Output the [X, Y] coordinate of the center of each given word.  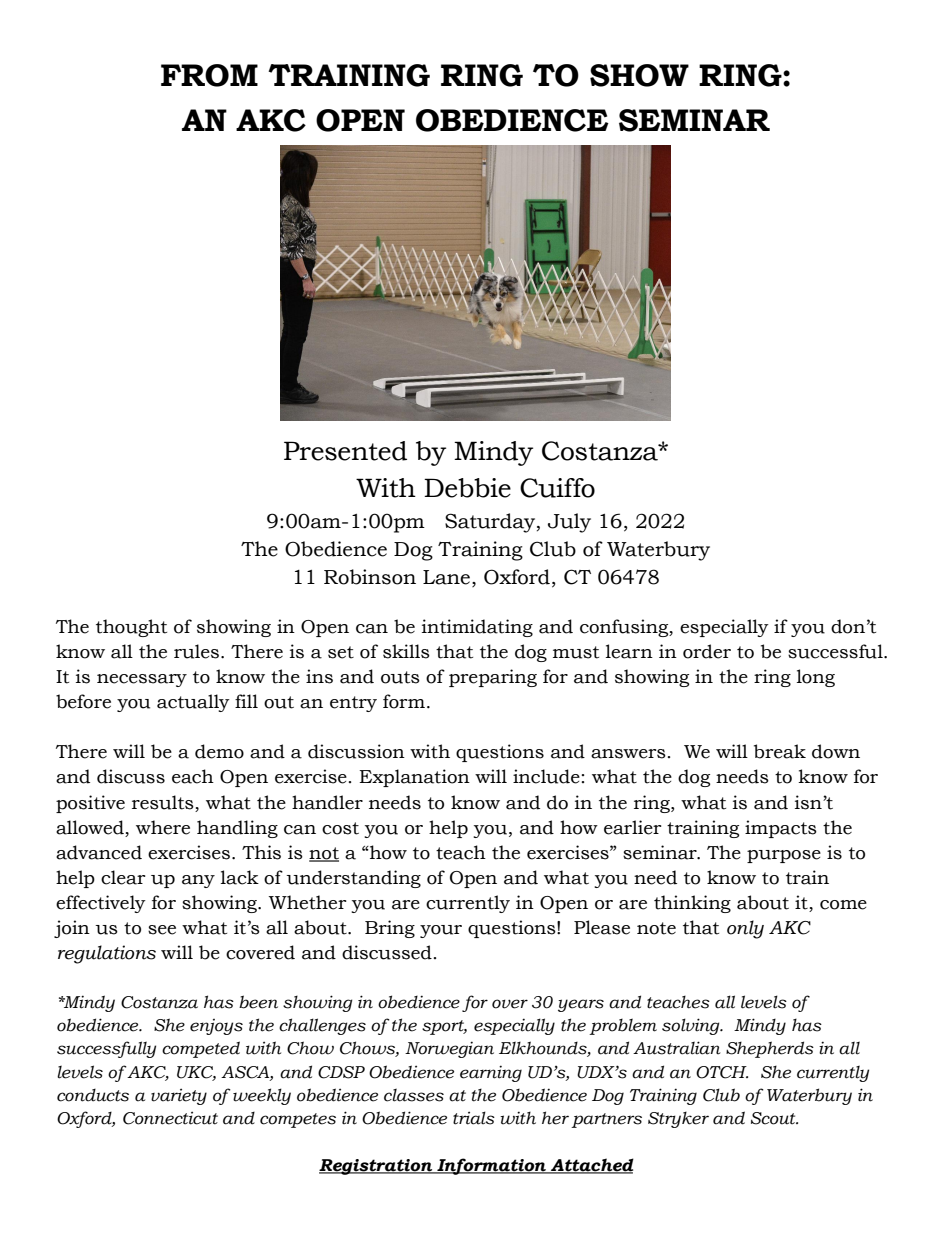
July [569, 523]
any [198, 881]
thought [131, 628]
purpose [784, 856]
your [441, 931]
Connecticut [170, 1118]
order [707, 651]
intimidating [477, 628]
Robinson [370, 577]
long [816, 678]
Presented [345, 451]
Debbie [467, 488]
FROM [209, 75]
